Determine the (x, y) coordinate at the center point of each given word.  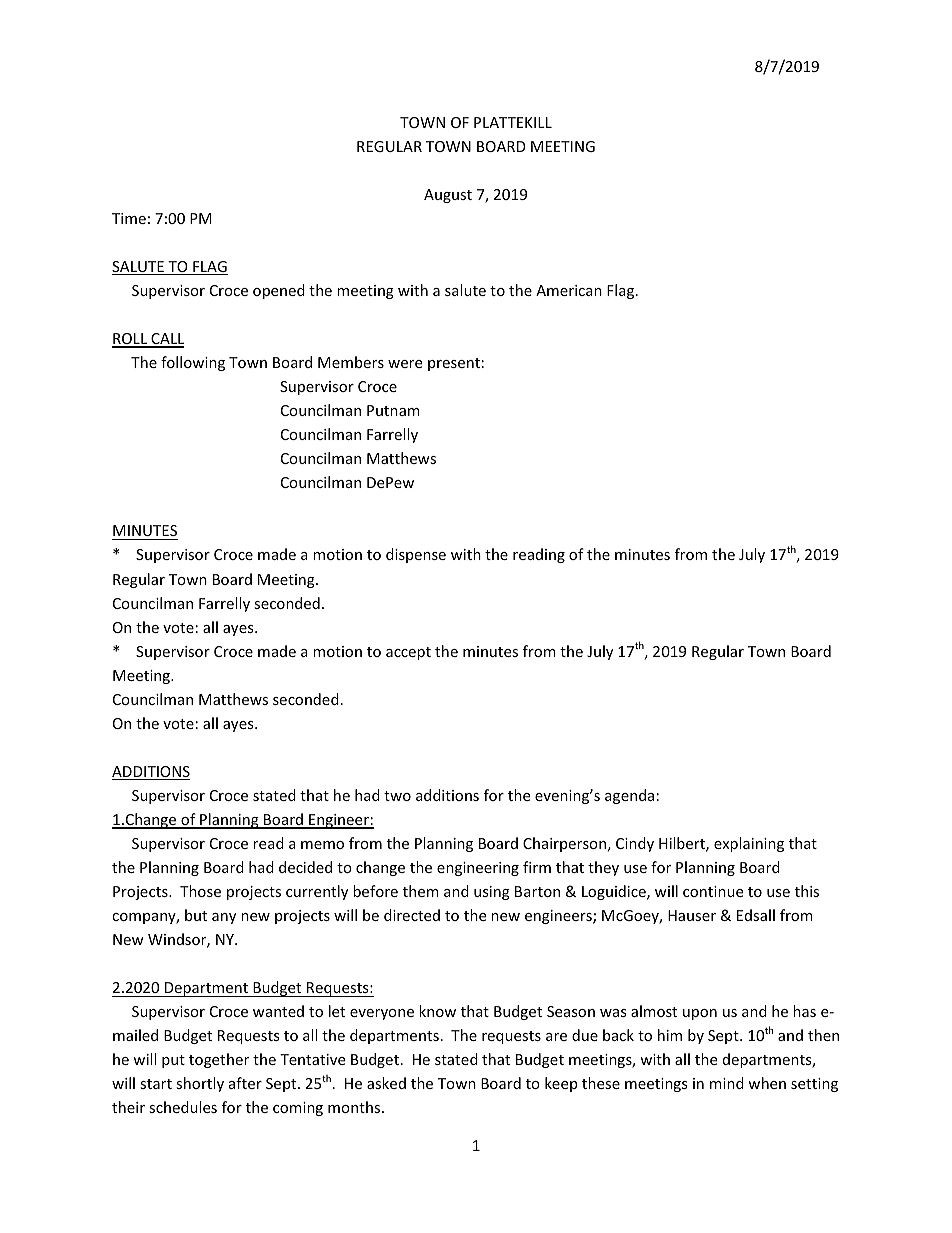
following (193, 363)
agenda (629, 796)
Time (129, 218)
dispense (416, 555)
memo (322, 845)
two (397, 796)
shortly (200, 1084)
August (448, 196)
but (196, 915)
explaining (749, 844)
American (569, 290)
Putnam (393, 410)
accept (408, 653)
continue (713, 891)
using (492, 893)
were (405, 364)
